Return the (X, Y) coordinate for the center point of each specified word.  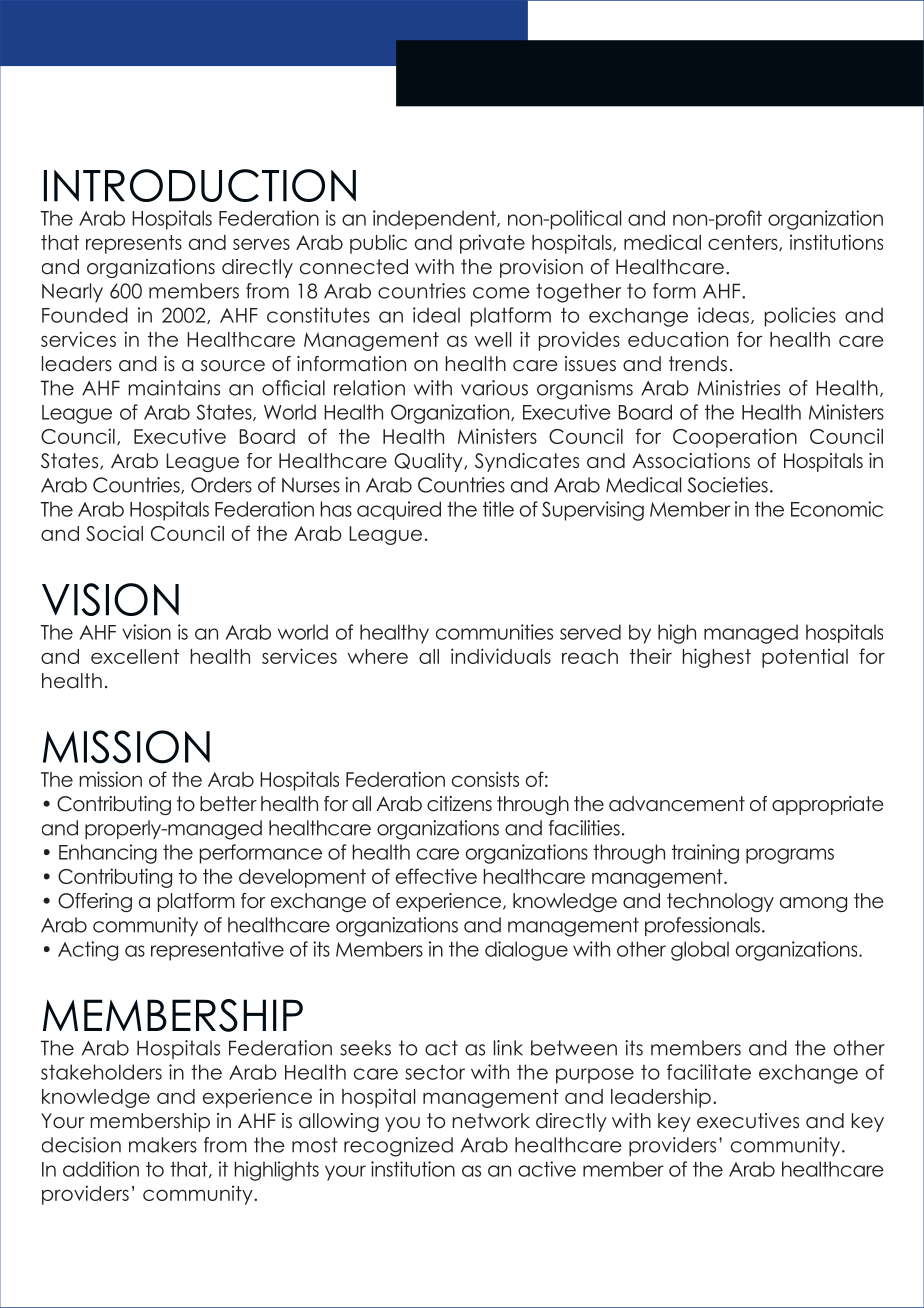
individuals (501, 656)
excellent (135, 656)
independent (435, 220)
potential (805, 658)
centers (744, 243)
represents (134, 244)
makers (163, 1145)
